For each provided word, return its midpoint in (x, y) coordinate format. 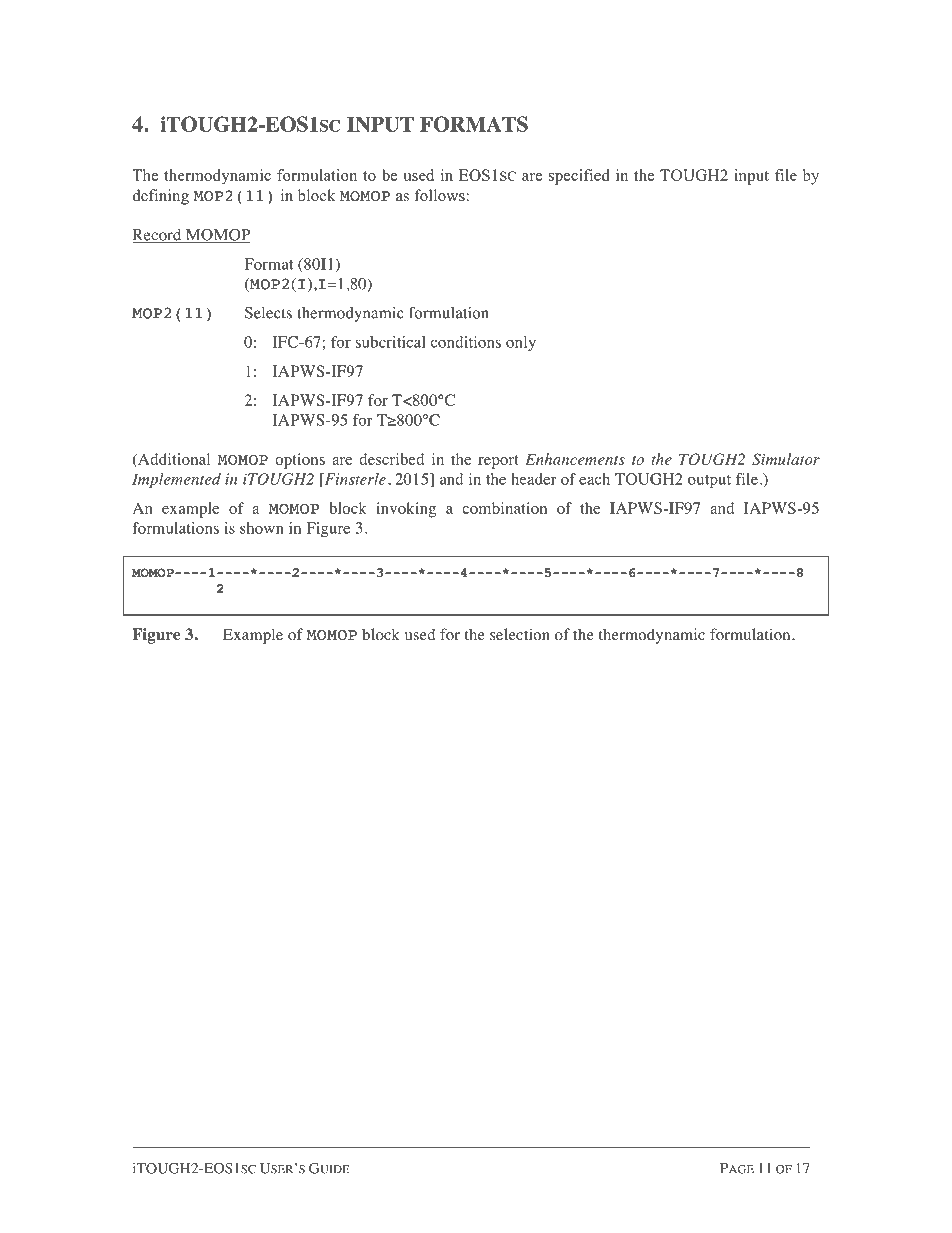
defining (161, 197)
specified (579, 177)
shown (262, 528)
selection (520, 634)
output (709, 481)
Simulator (786, 459)
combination (504, 508)
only (521, 343)
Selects (268, 313)
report (498, 462)
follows (441, 195)
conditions (466, 342)
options (300, 461)
